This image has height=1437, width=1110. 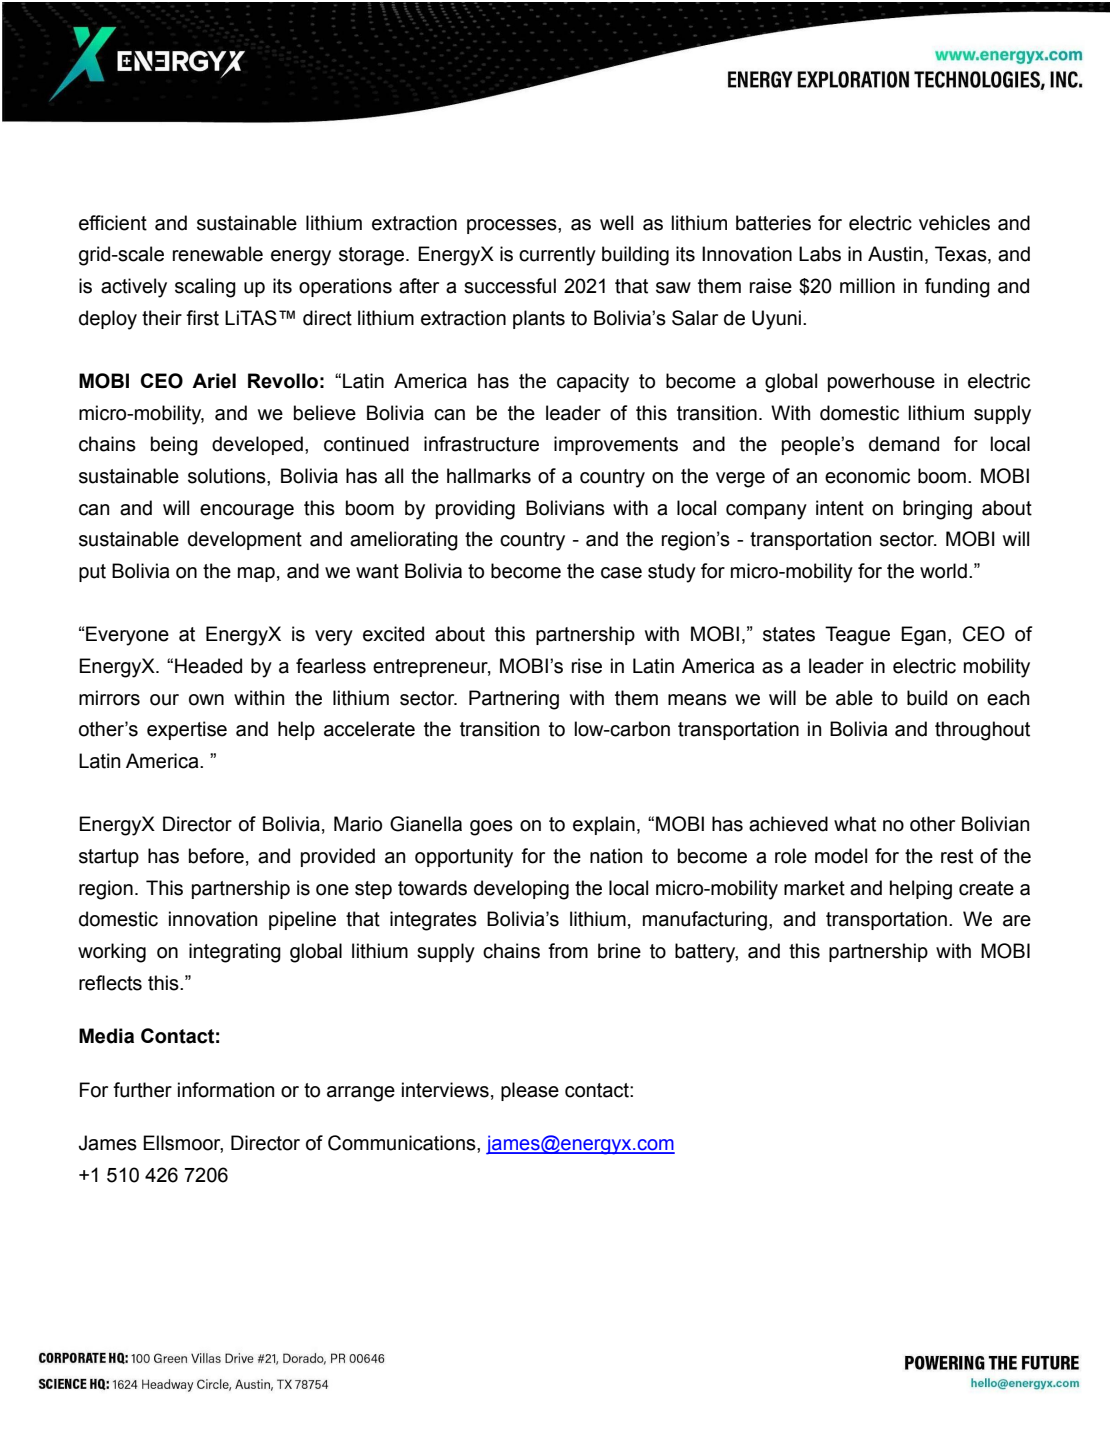 What do you see at coordinates (206, 700) in the image?
I see `own` at bounding box center [206, 700].
